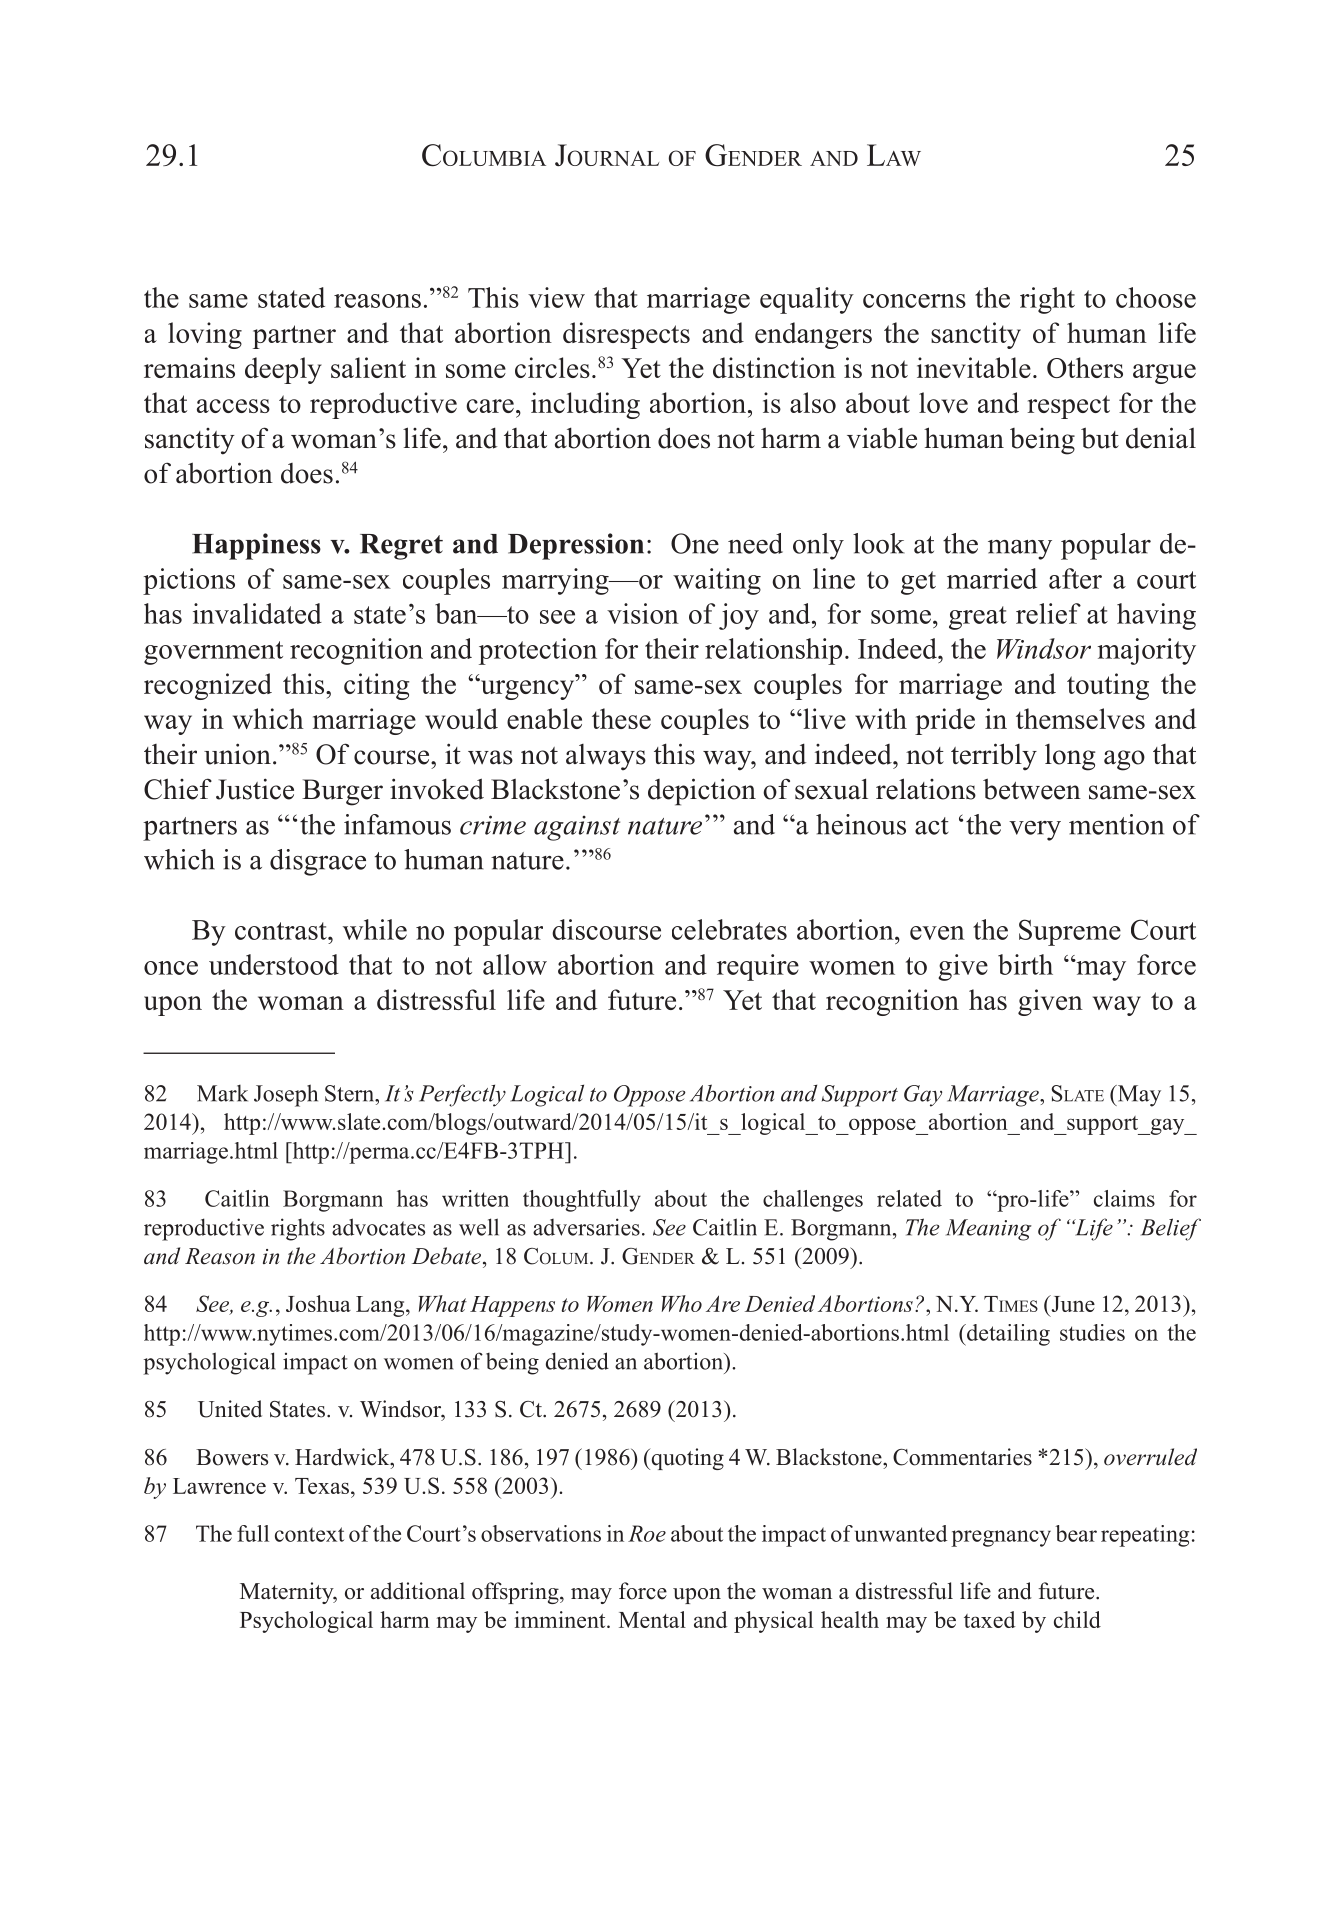 This page has width=1340, height=1915. I want to click on adversaries, so click(586, 1227).
